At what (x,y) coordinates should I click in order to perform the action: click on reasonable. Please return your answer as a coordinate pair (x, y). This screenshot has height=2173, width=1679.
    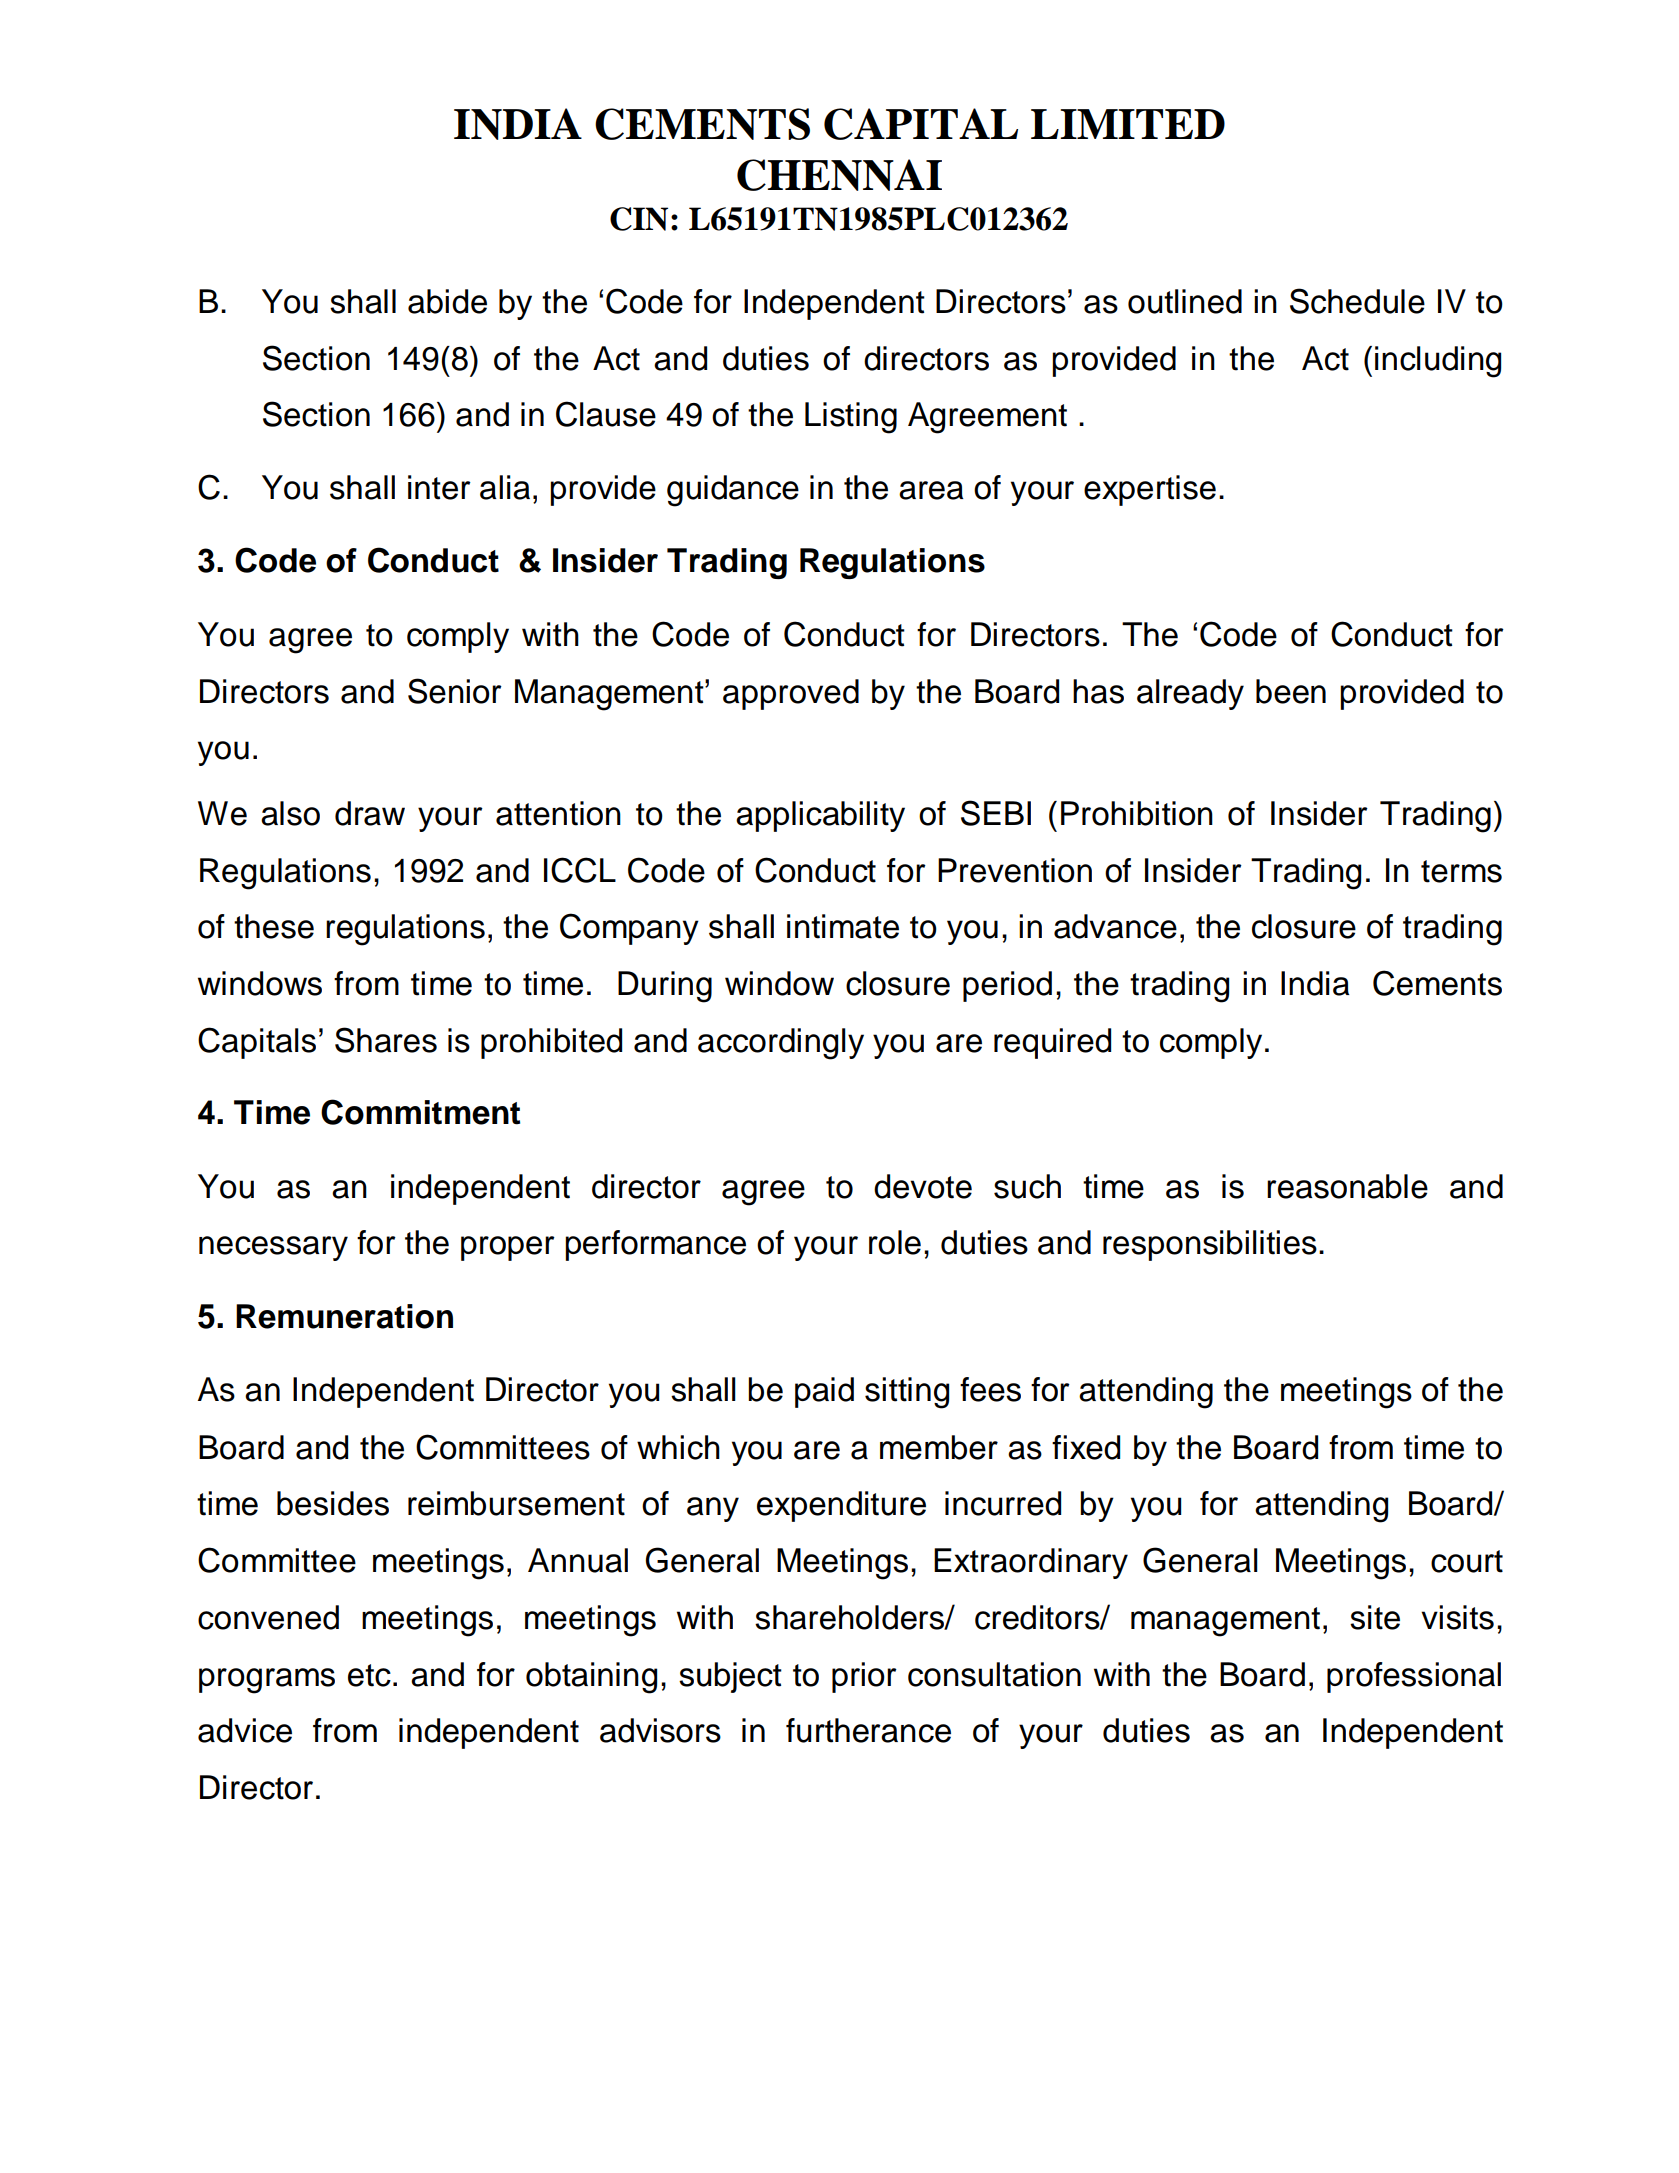
    Looking at the image, I should click on (1347, 1186).
